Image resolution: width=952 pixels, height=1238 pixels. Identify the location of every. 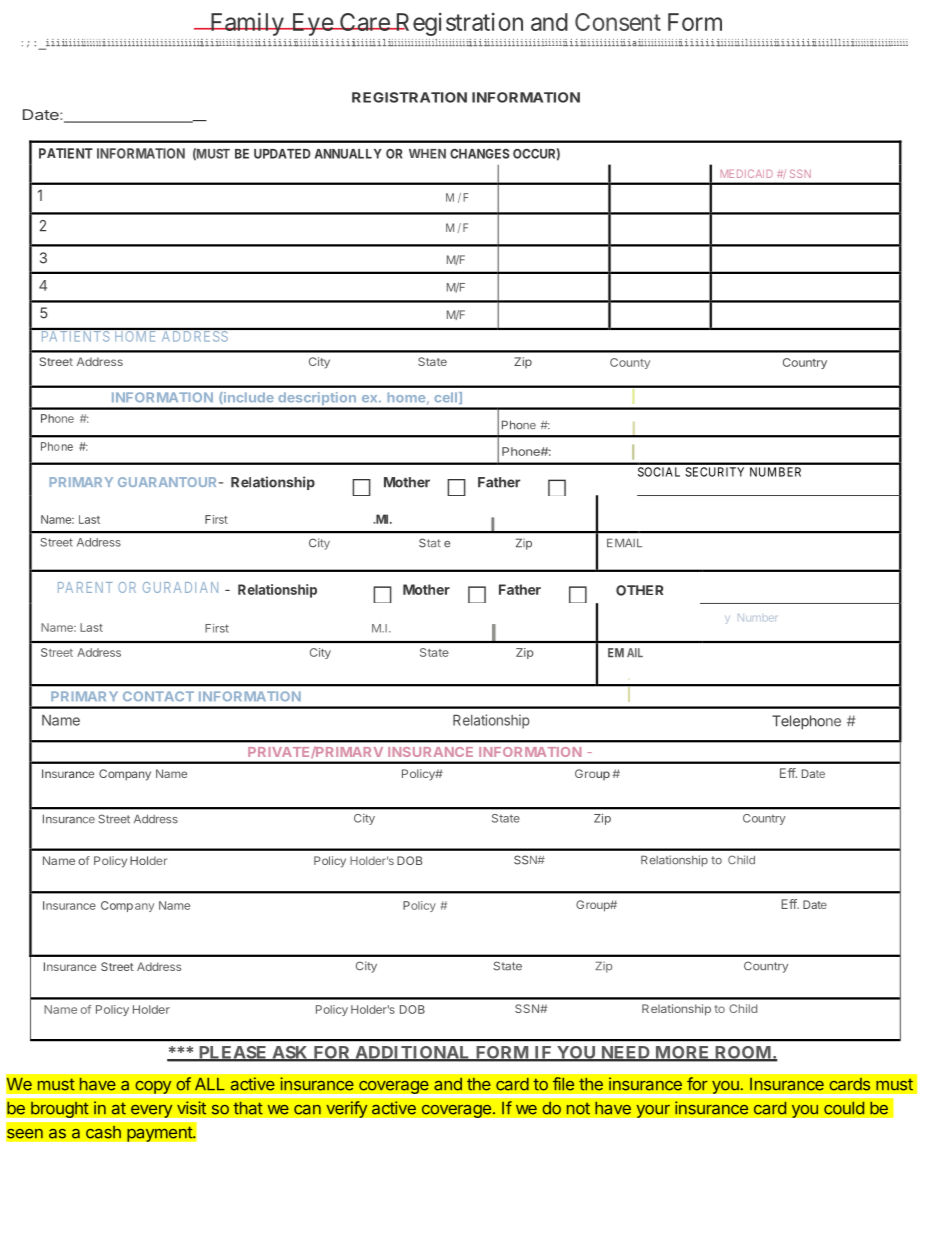
(152, 1111).
